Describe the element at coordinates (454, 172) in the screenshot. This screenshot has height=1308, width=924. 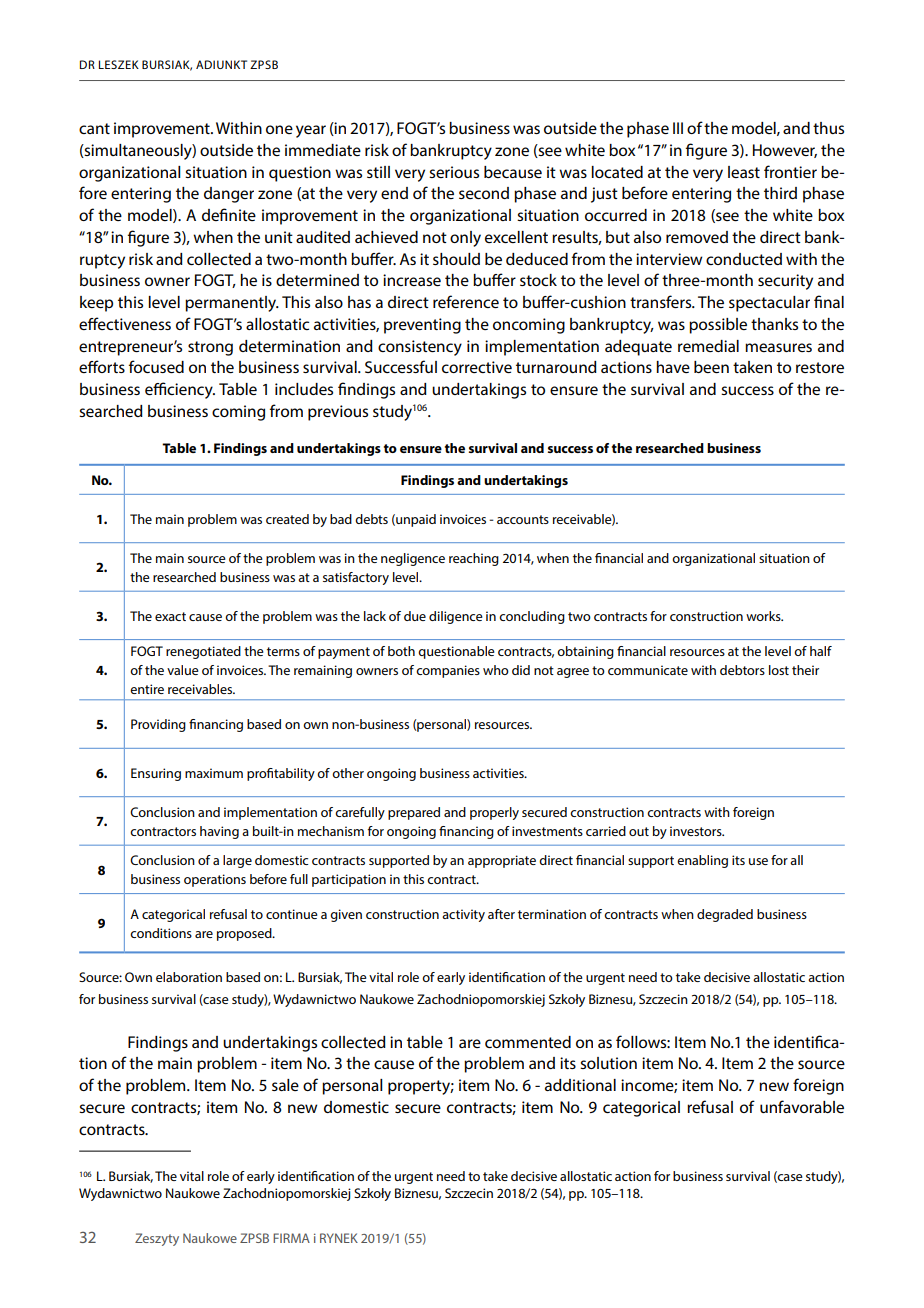
I see `serious` at that location.
